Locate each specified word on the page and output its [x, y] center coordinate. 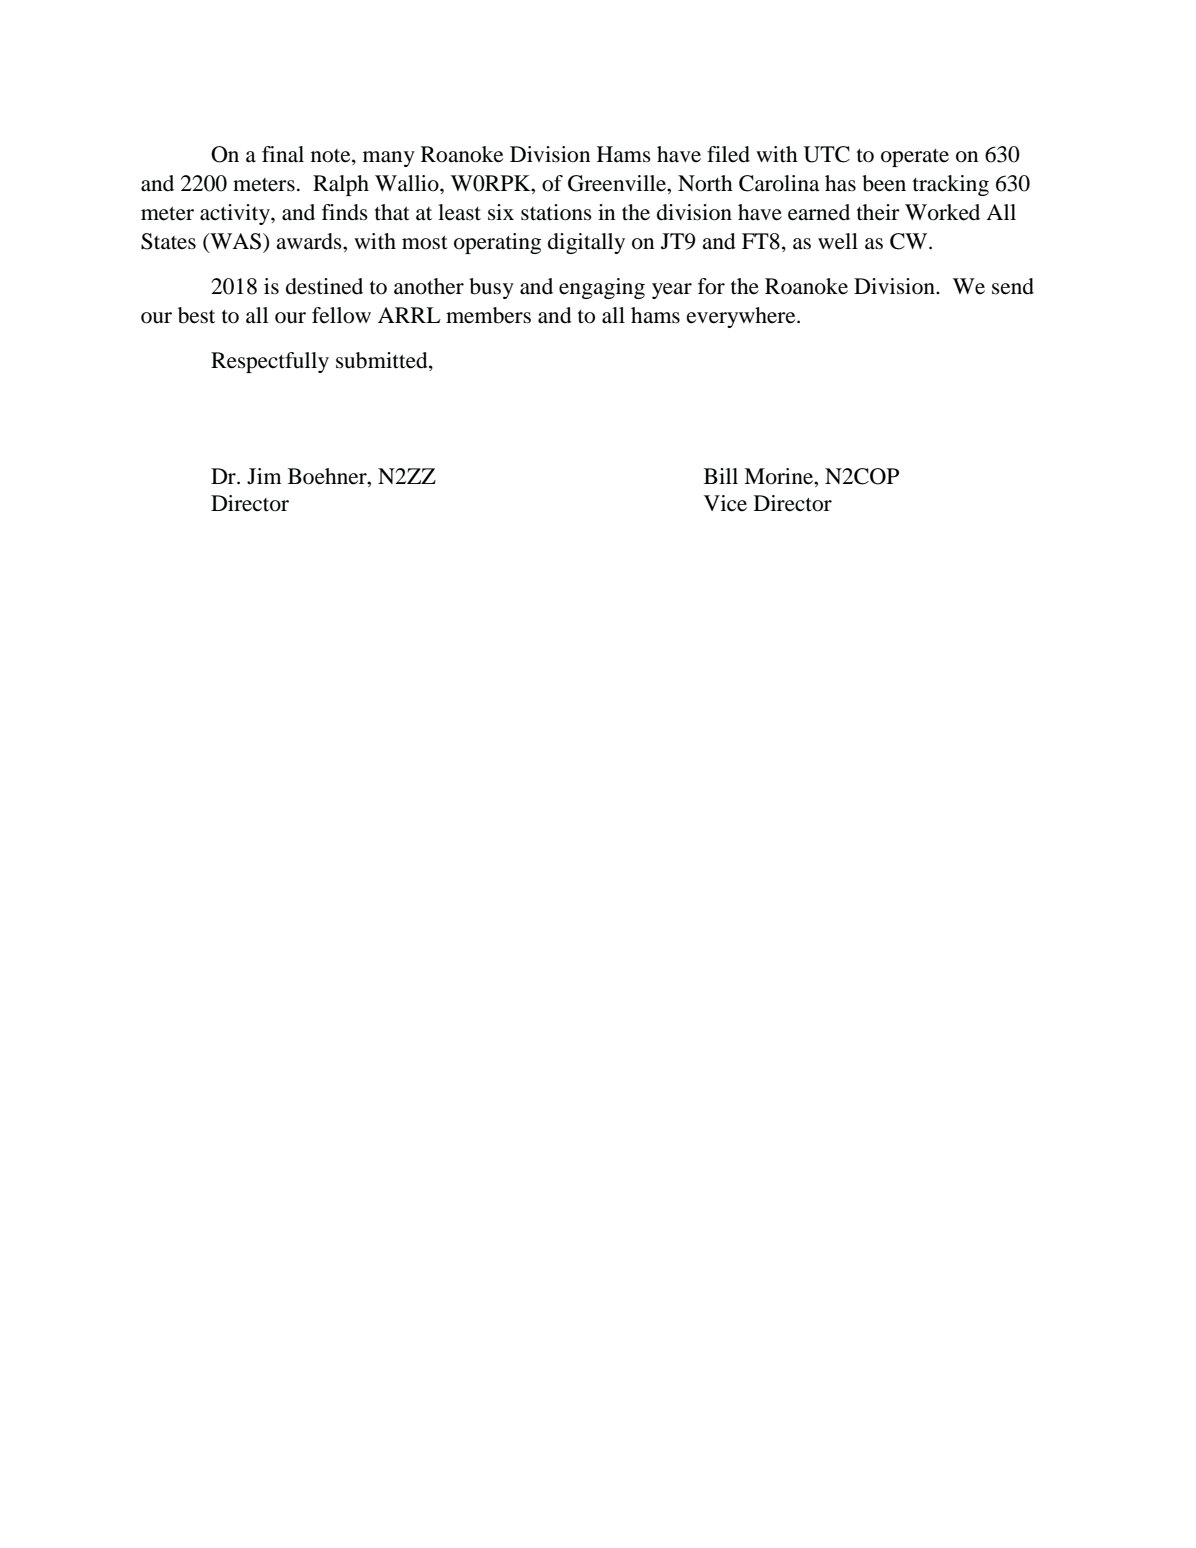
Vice [725, 503]
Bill [721, 476]
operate [915, 158]
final [283, 154]
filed [728, 154]
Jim [264, 476]
